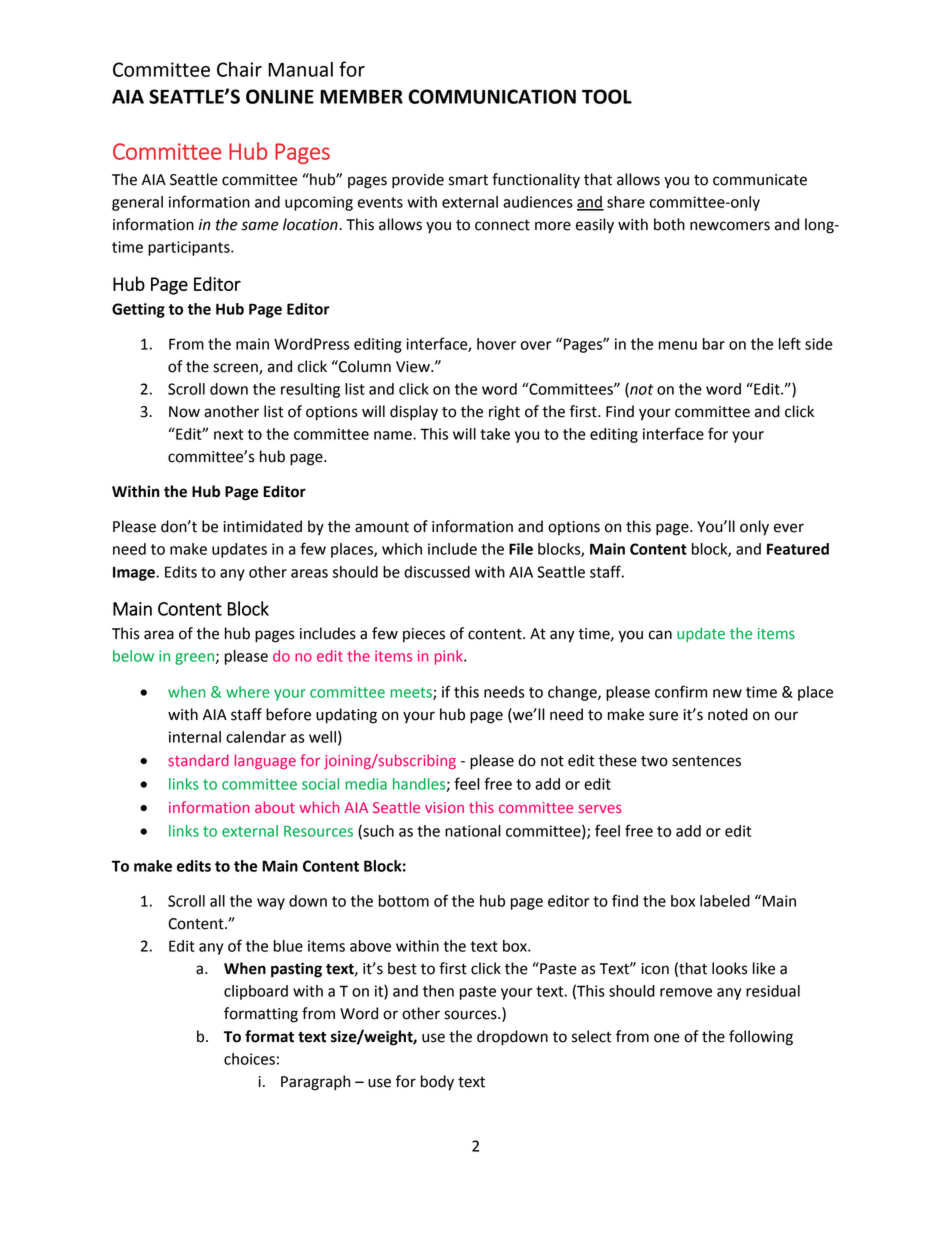 The width and height of the screenshot is (952, 1233). Describe the element at coordinates (760, 180) in the screenshot. I see `communicate` at that location.
